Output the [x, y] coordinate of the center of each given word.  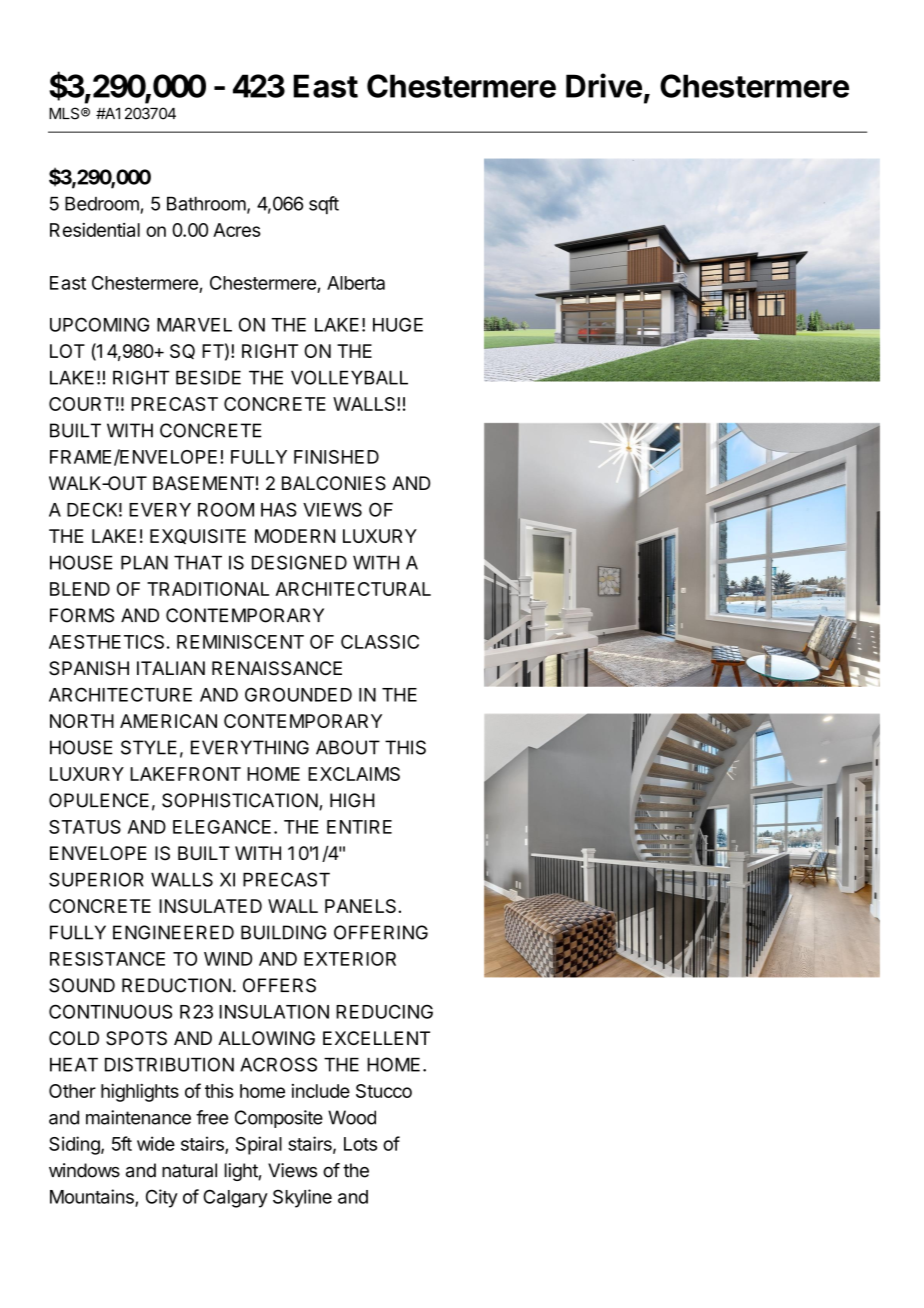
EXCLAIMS [354, 774]
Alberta [356, 283]
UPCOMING [99, 324]
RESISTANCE [107, 959]
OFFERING [381, 932]
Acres [237, 230]
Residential [95, 230]
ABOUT [348, 747]
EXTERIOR [350, 959]
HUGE [398, 324]
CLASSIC [380, 642]
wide [156, 1143]
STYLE [149, 747]
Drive [604, 85]
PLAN [144, 563]
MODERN [295, 536]
